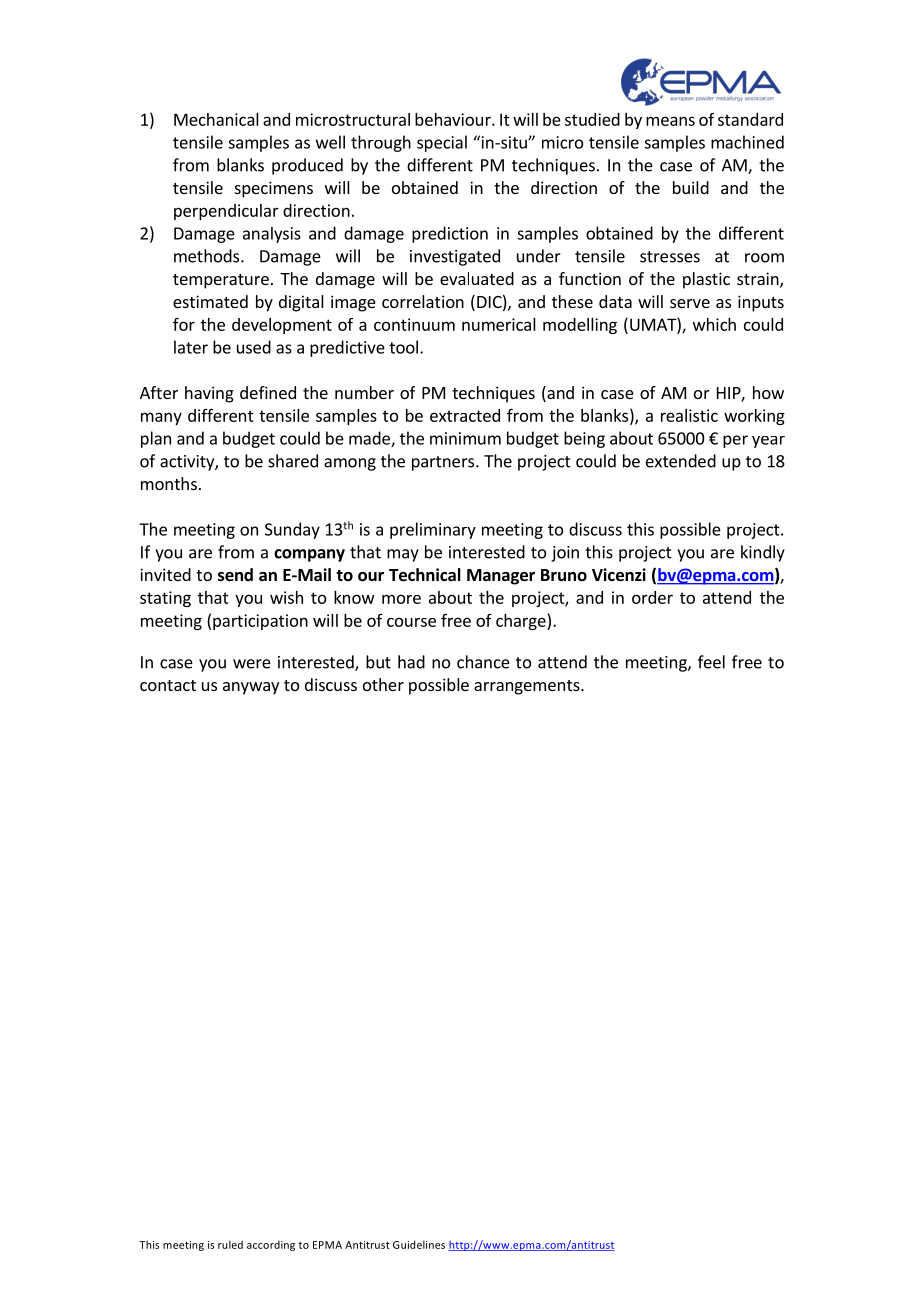 The height and width of the screenshot is (1308, 924). Describe the element at coordinates (691, 187) in the screenshot. I see `build` at that location.
